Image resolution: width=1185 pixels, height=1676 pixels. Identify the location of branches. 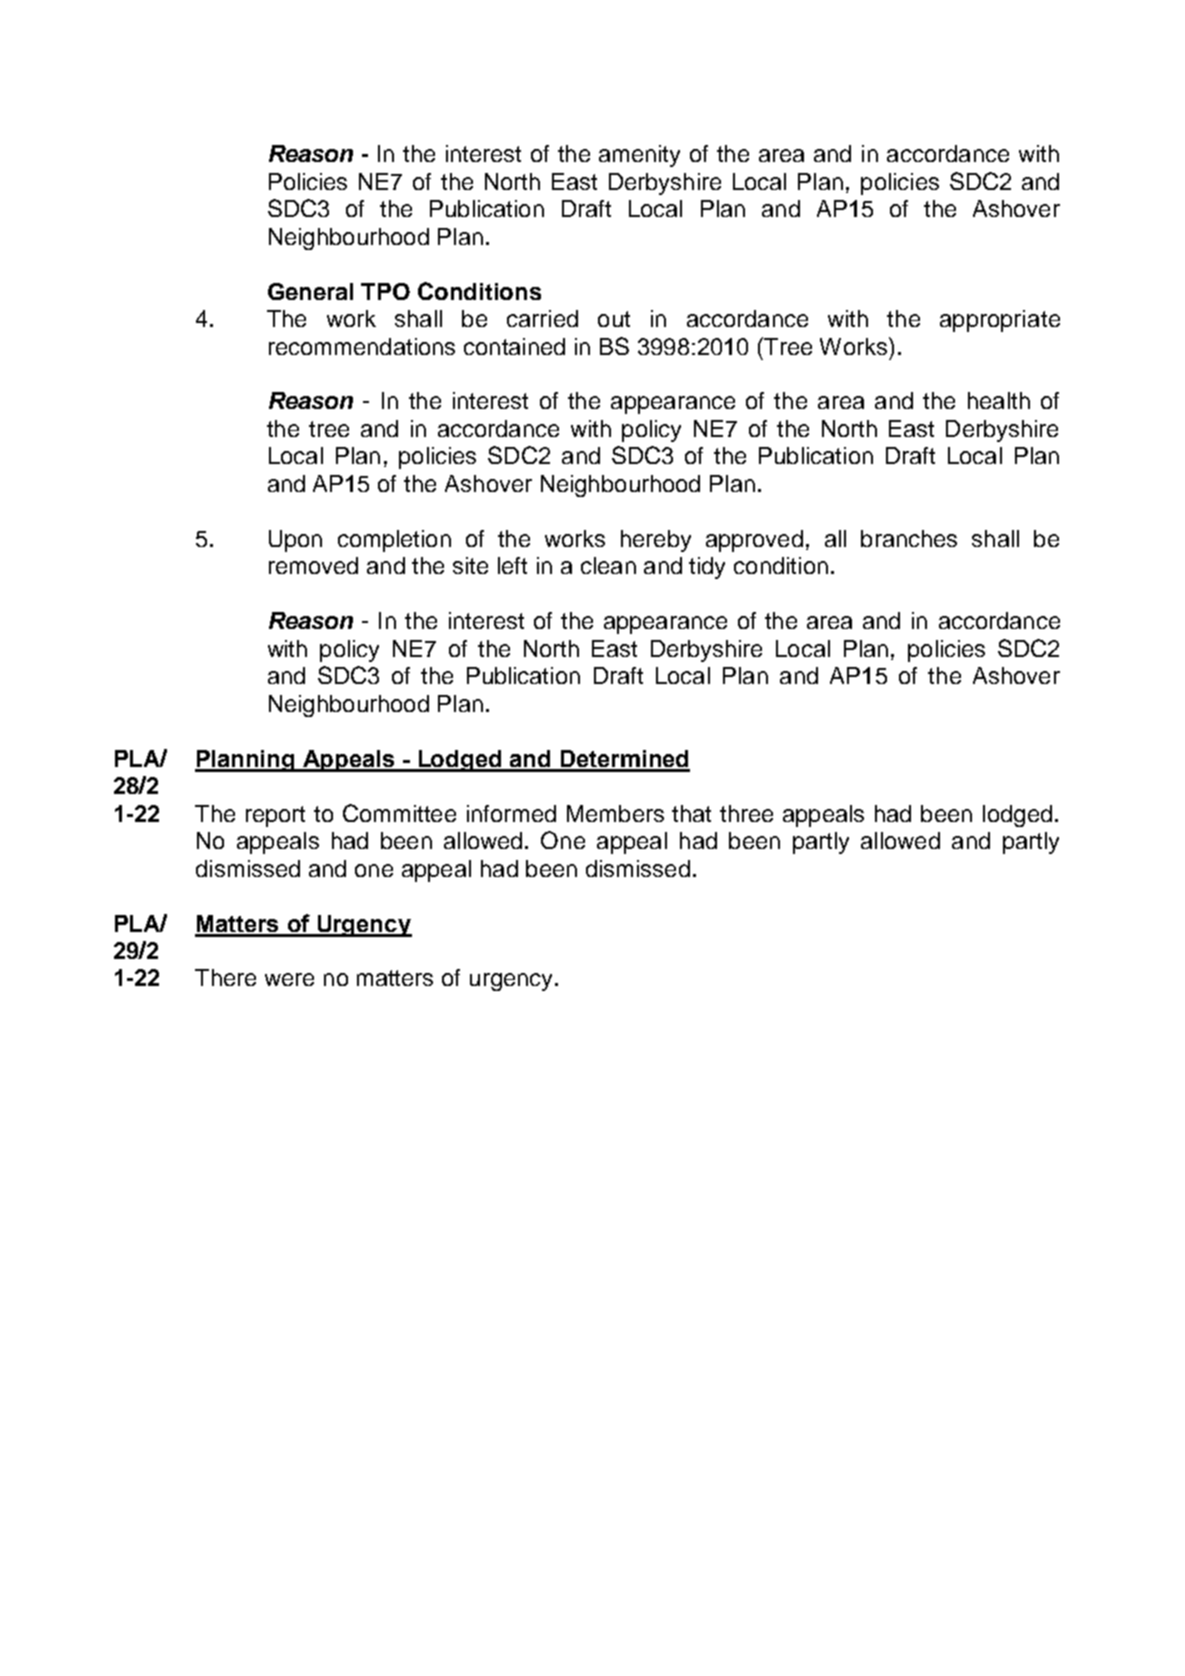
(909, 538).
